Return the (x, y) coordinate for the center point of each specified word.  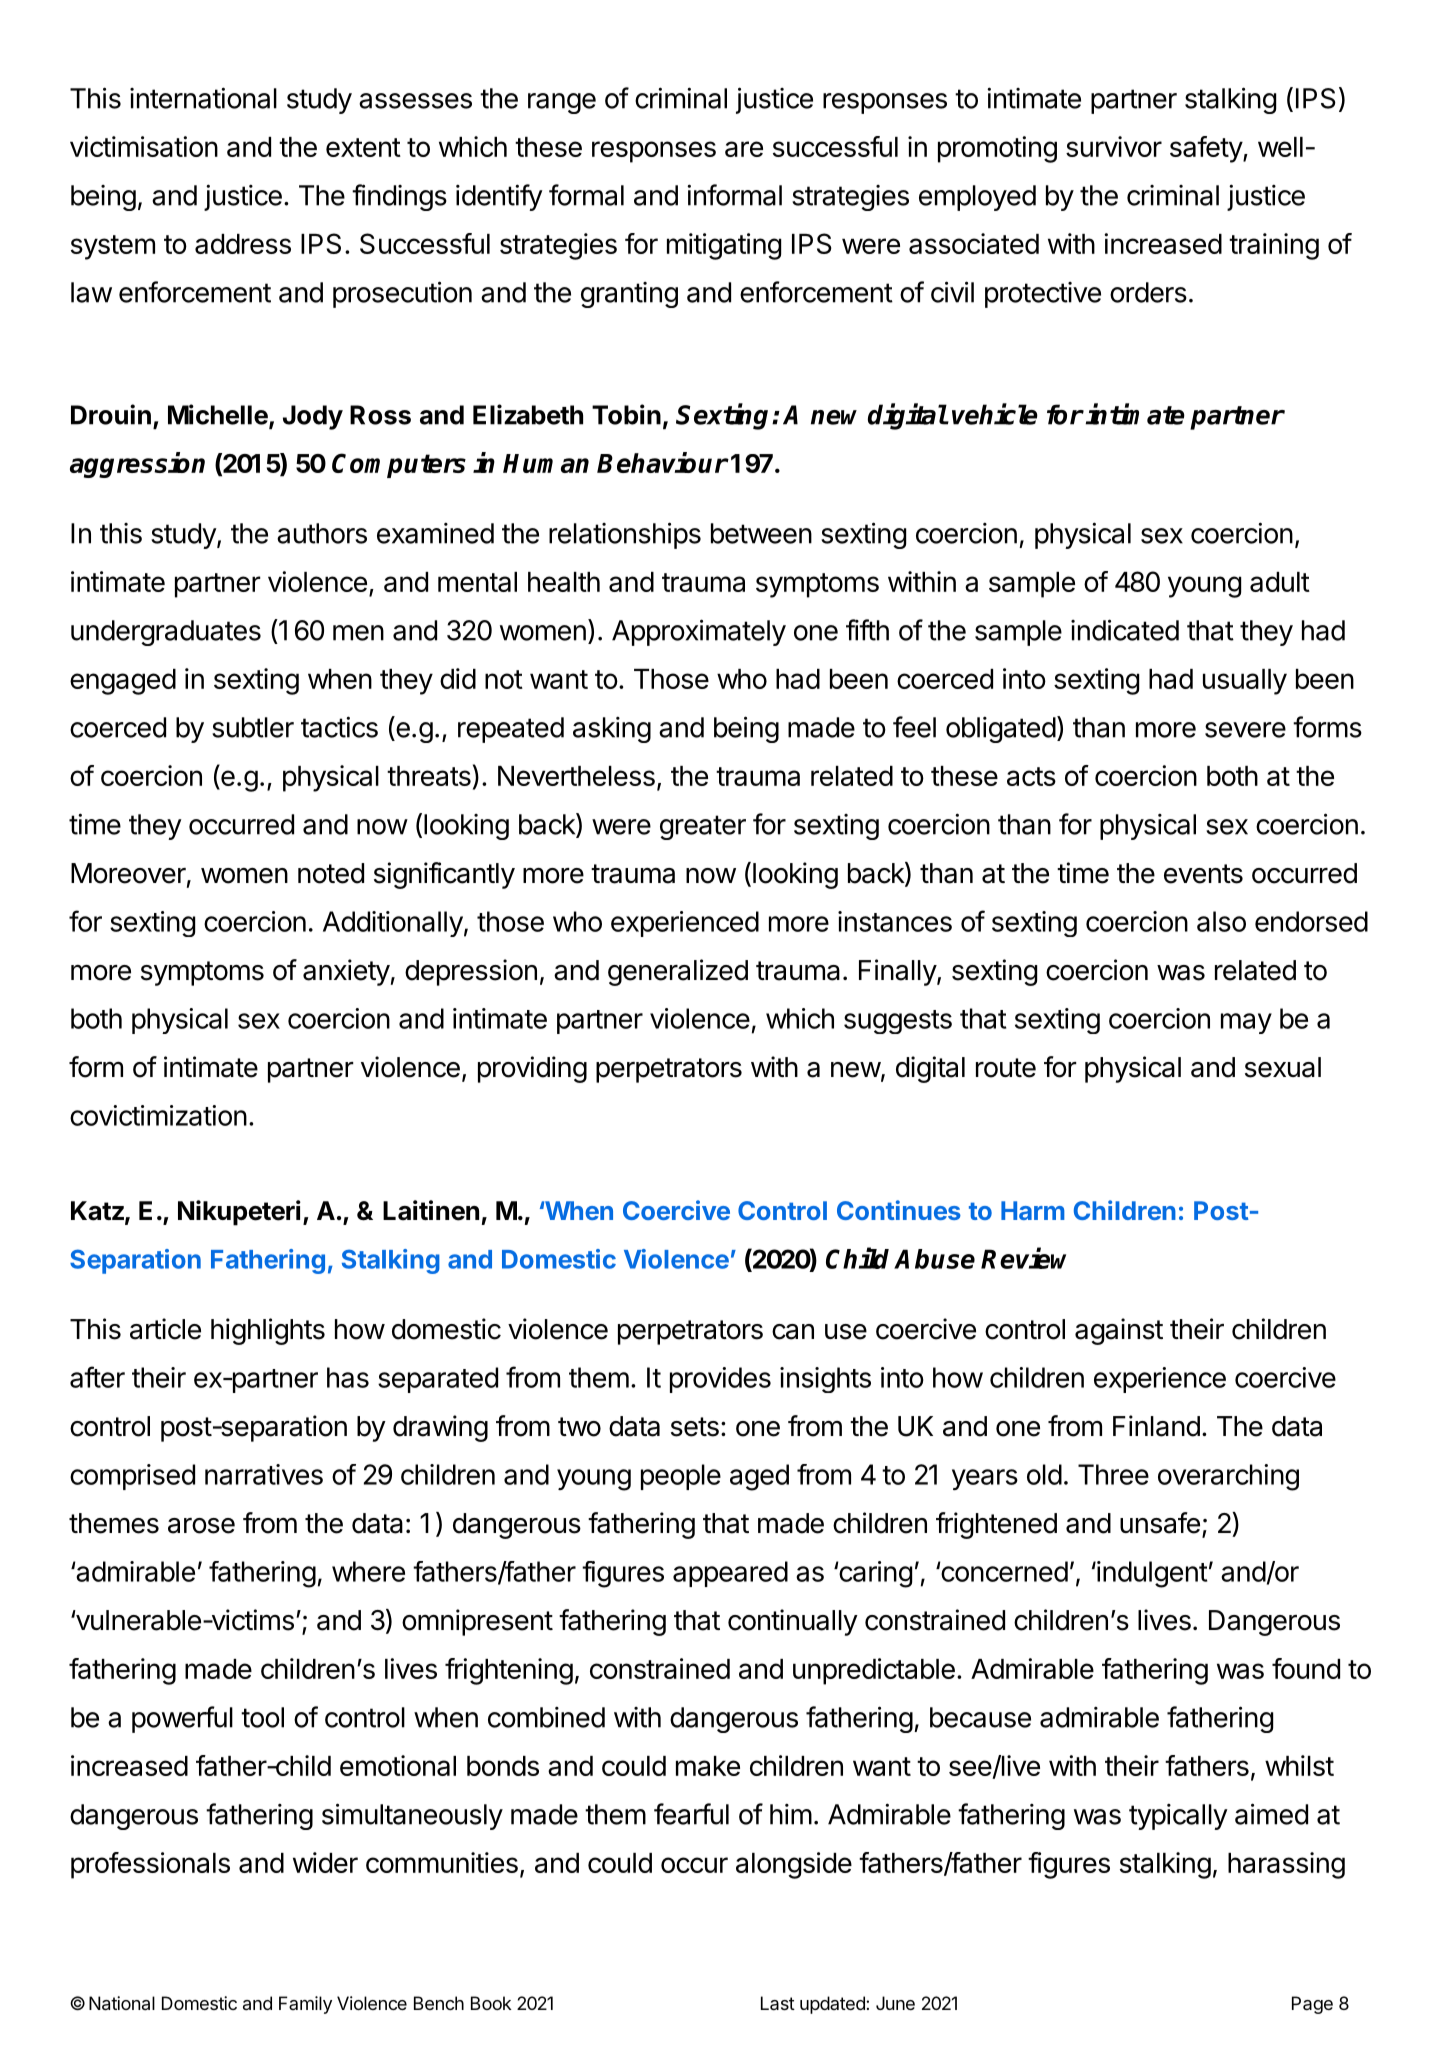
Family (305, 2005)
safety (1207, 149)
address (243, 244)
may (1246, 1023)
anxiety (346, 972)
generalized (678, 972)
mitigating (724, 246)
